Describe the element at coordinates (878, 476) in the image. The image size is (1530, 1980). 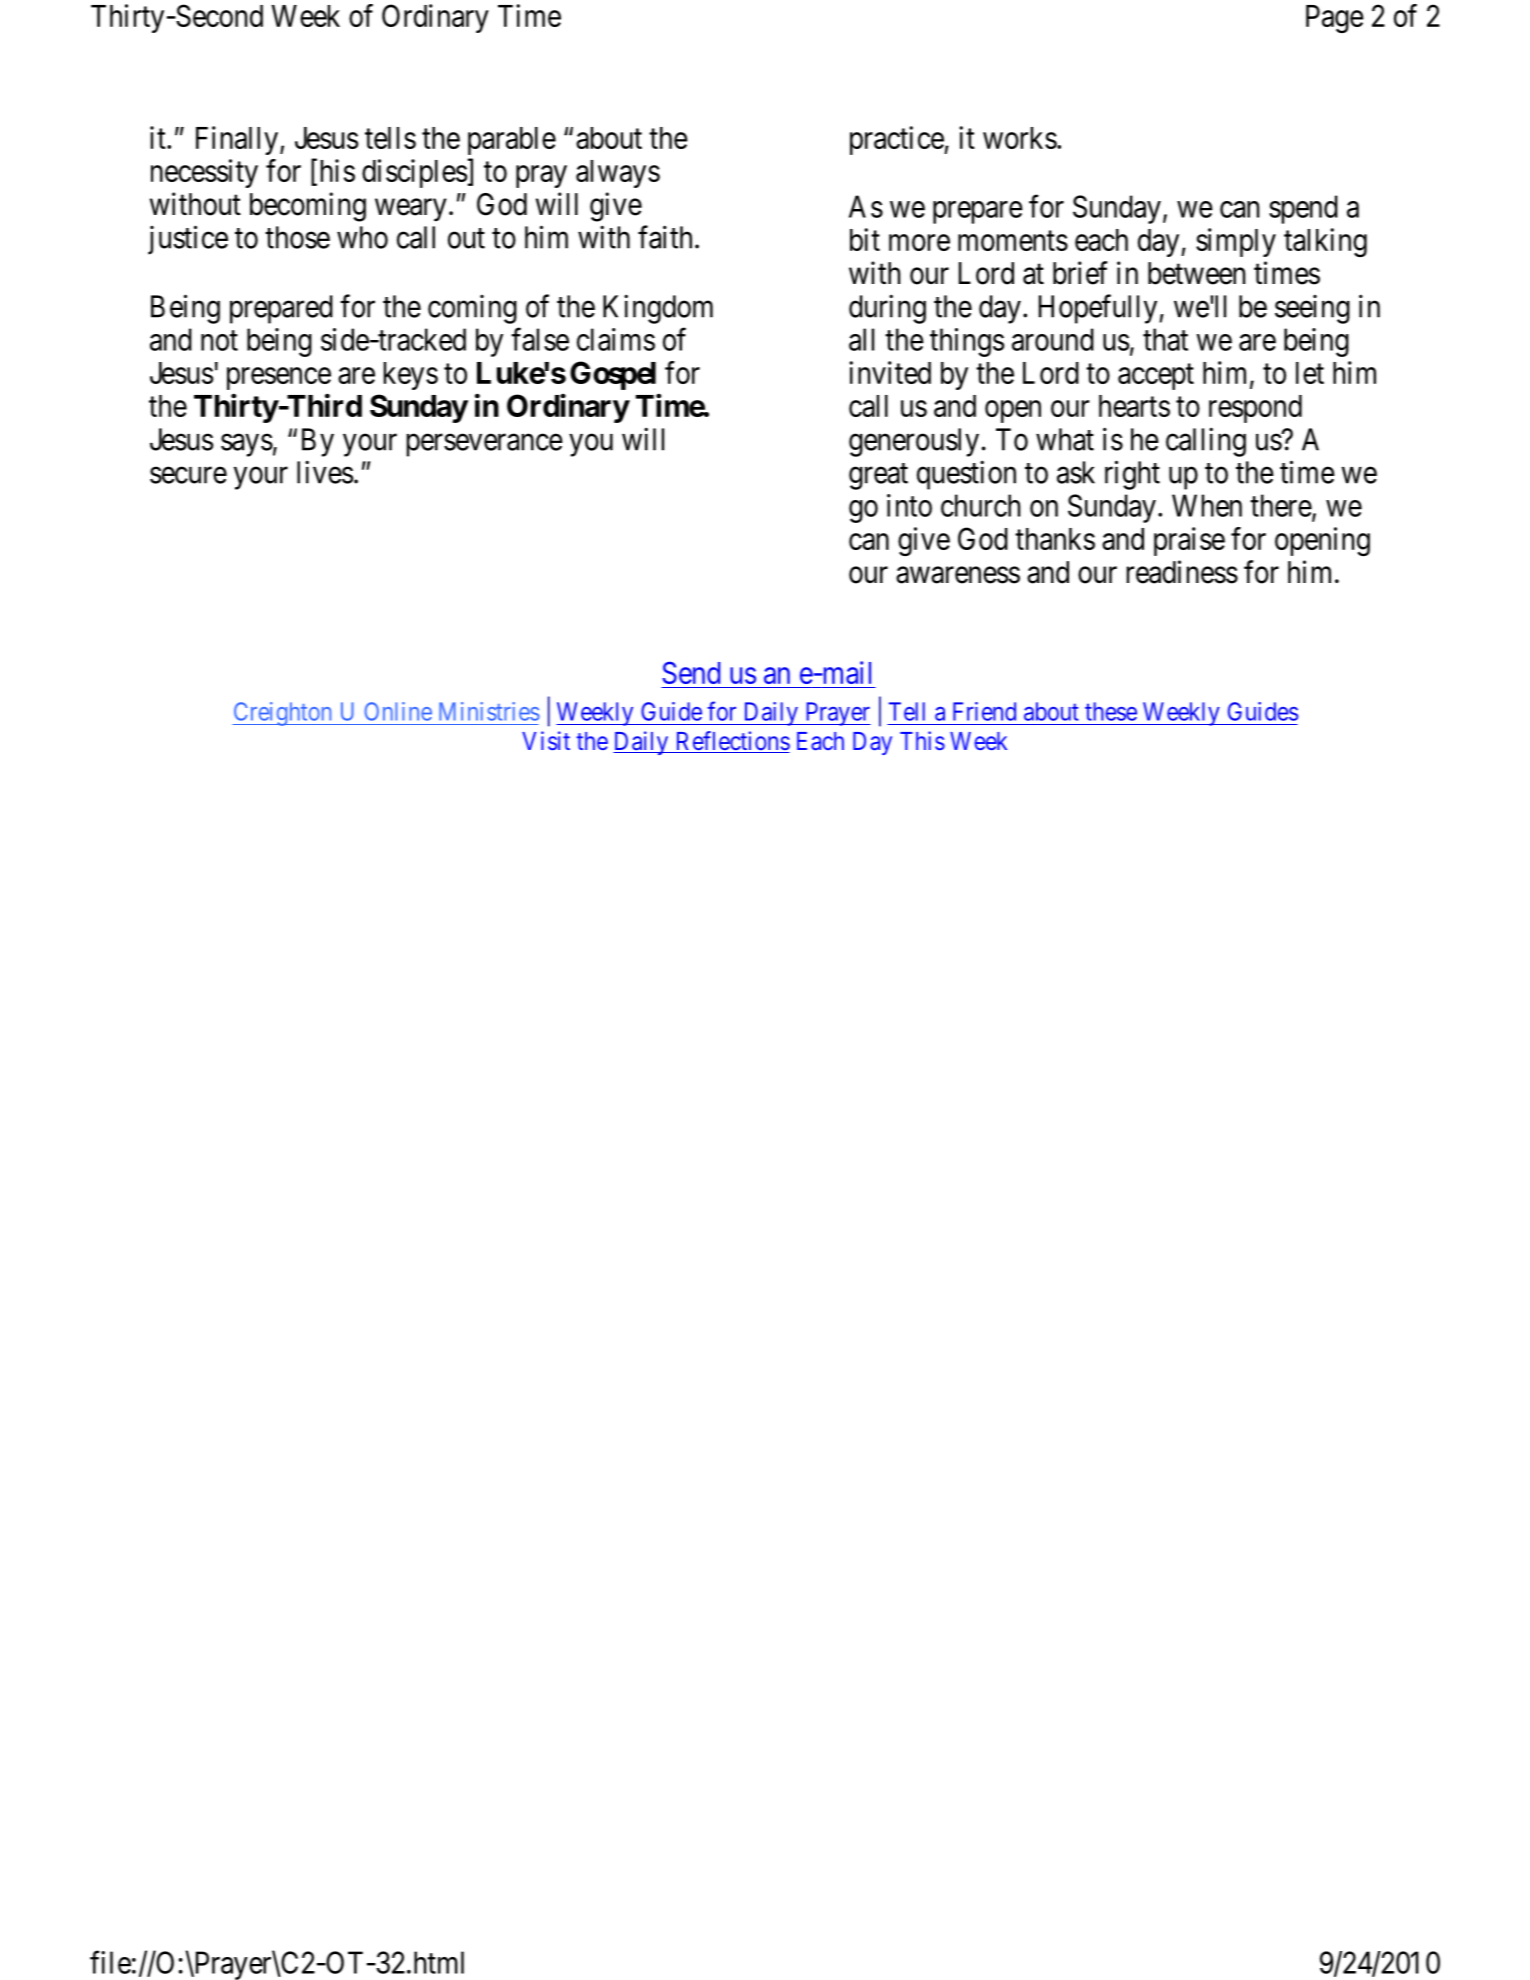
I see `great` at that location.
